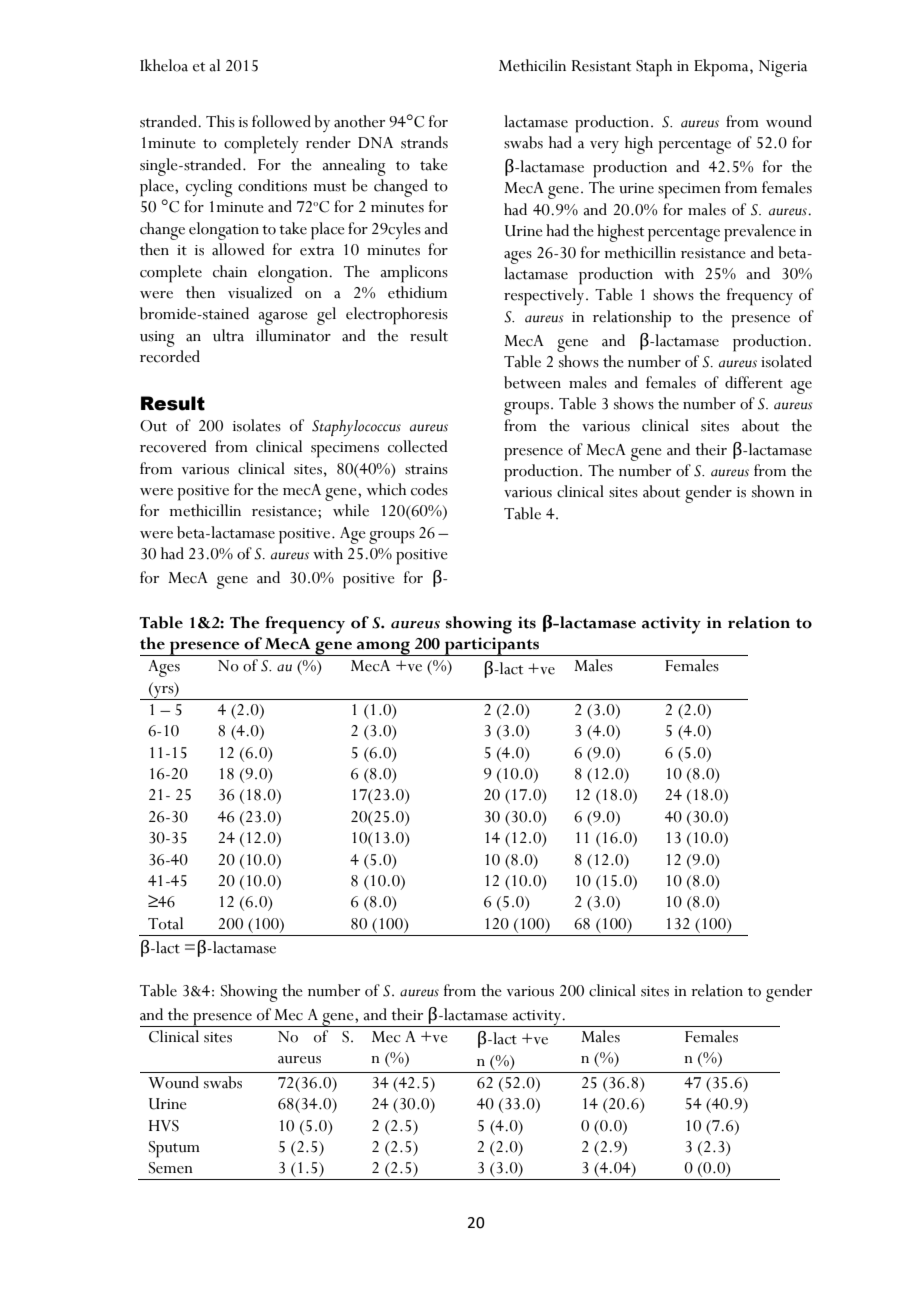  What do you see at coordinates (383, 648) in the screenshot?
I see `among` at bounding box center [383, 648].
